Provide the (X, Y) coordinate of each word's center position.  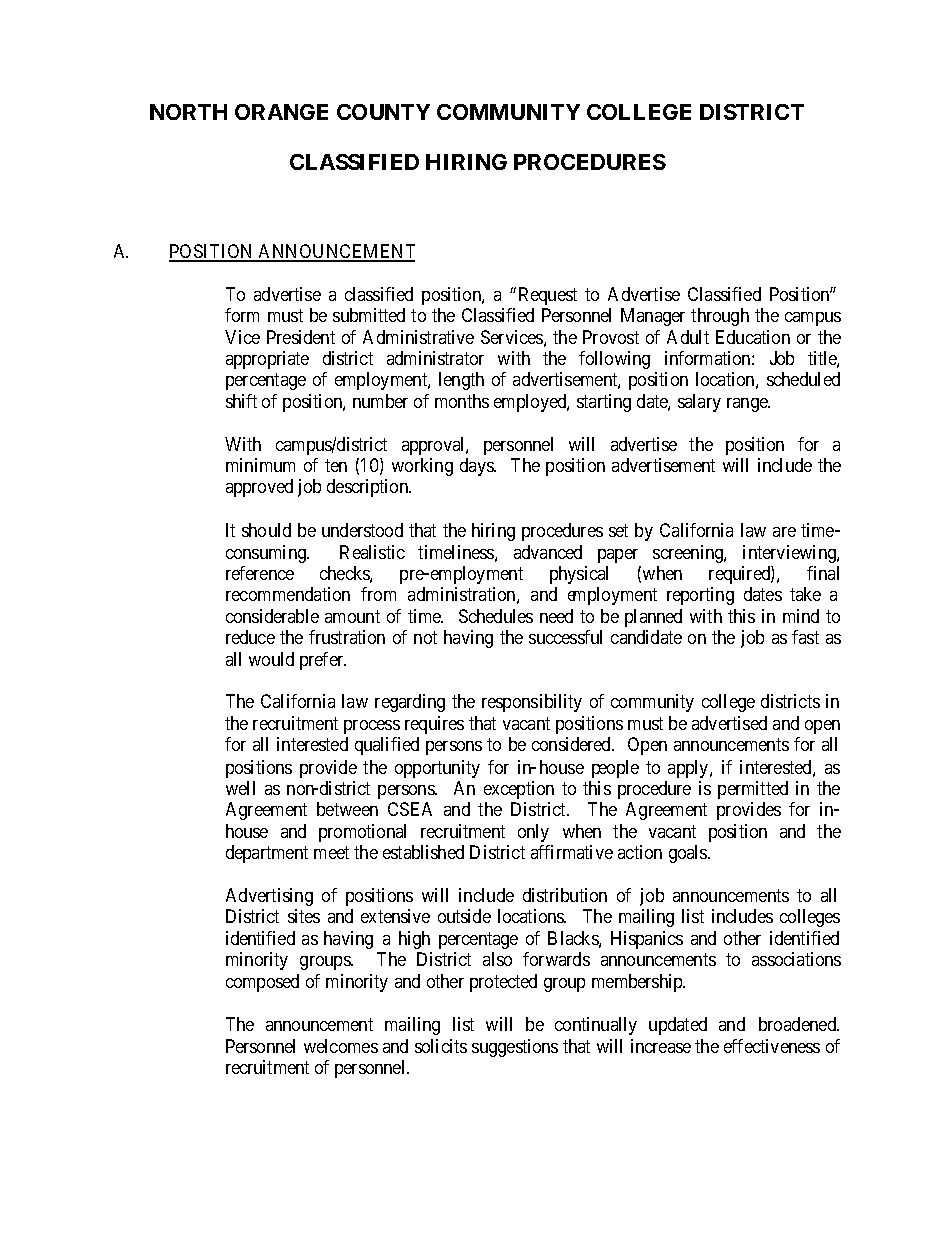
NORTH (188, 112)
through (720, 317)
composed (262, 983)
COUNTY (383, 112)
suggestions (515, 1048)
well (240, 788)
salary (699, 403)
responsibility (532, 703)
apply (689, 769)
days (477, 467)
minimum (260, 465)
